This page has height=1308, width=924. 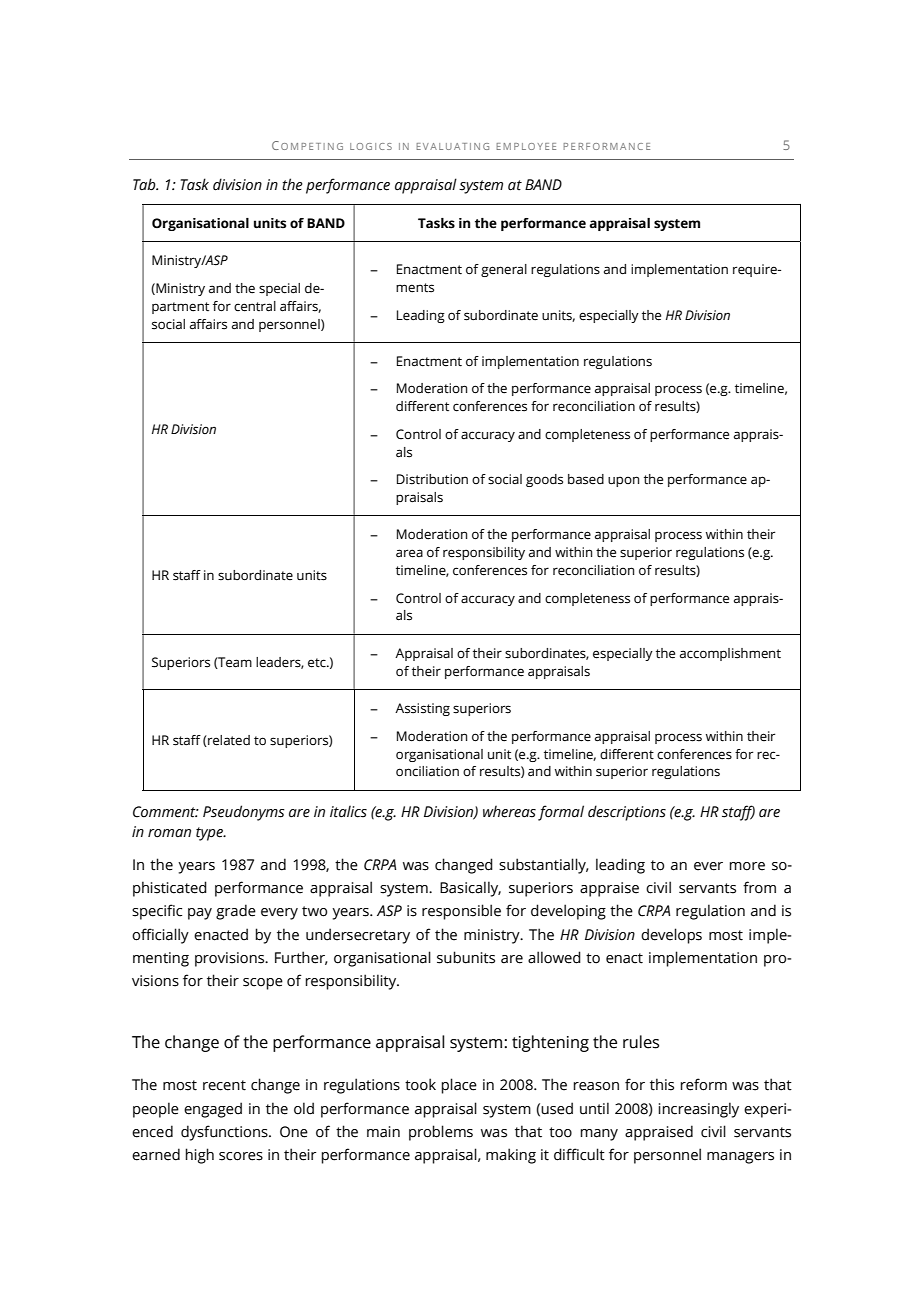 What do you see at coordinates (145, 184) in the page?
I see `Tab` at bounding box center [145, 184].
